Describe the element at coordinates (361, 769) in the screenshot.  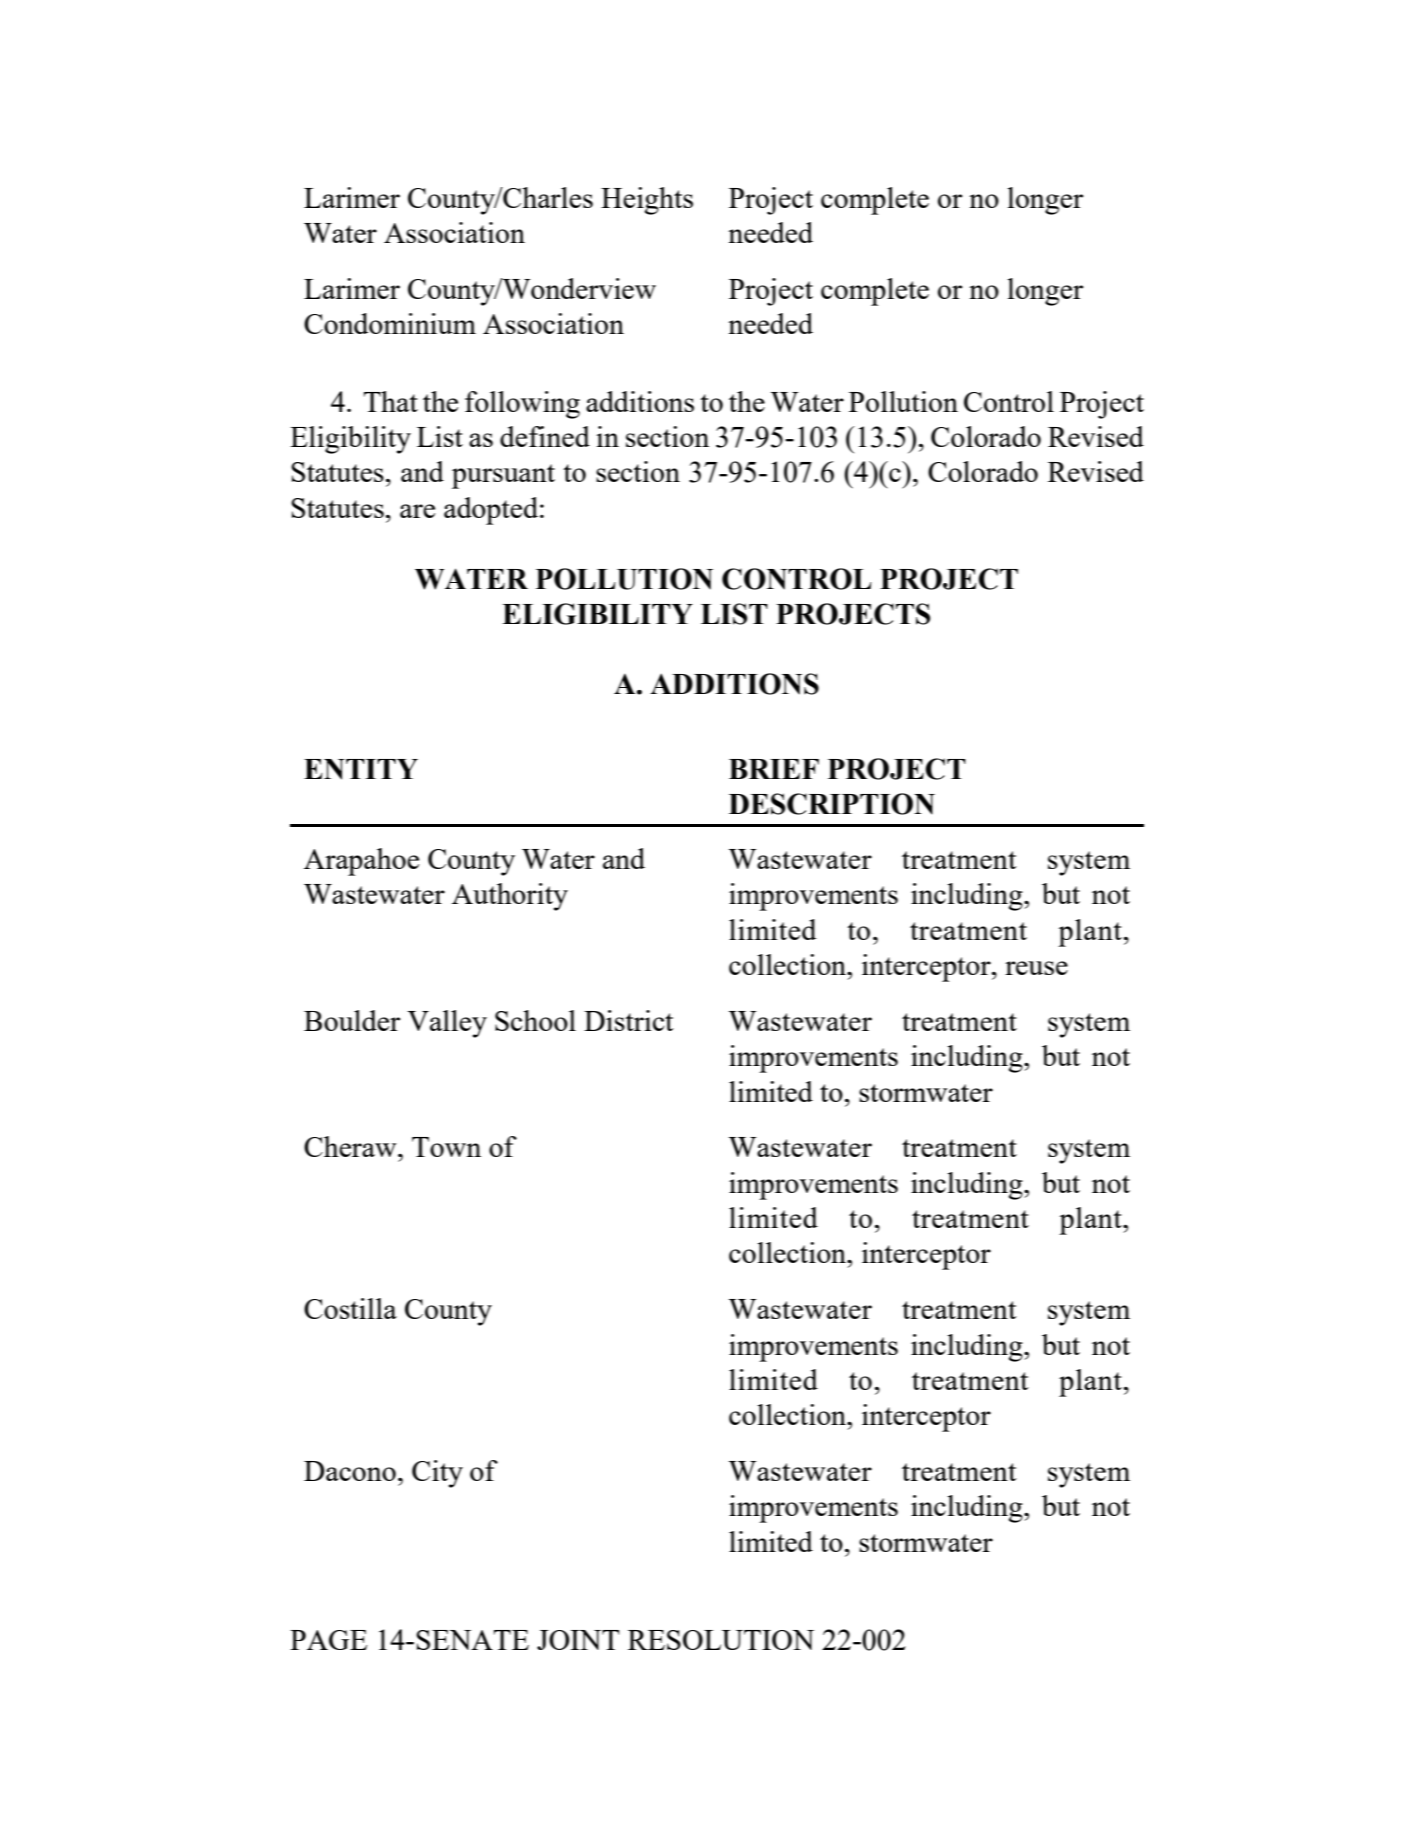
I see `ENTITY` at that location.
